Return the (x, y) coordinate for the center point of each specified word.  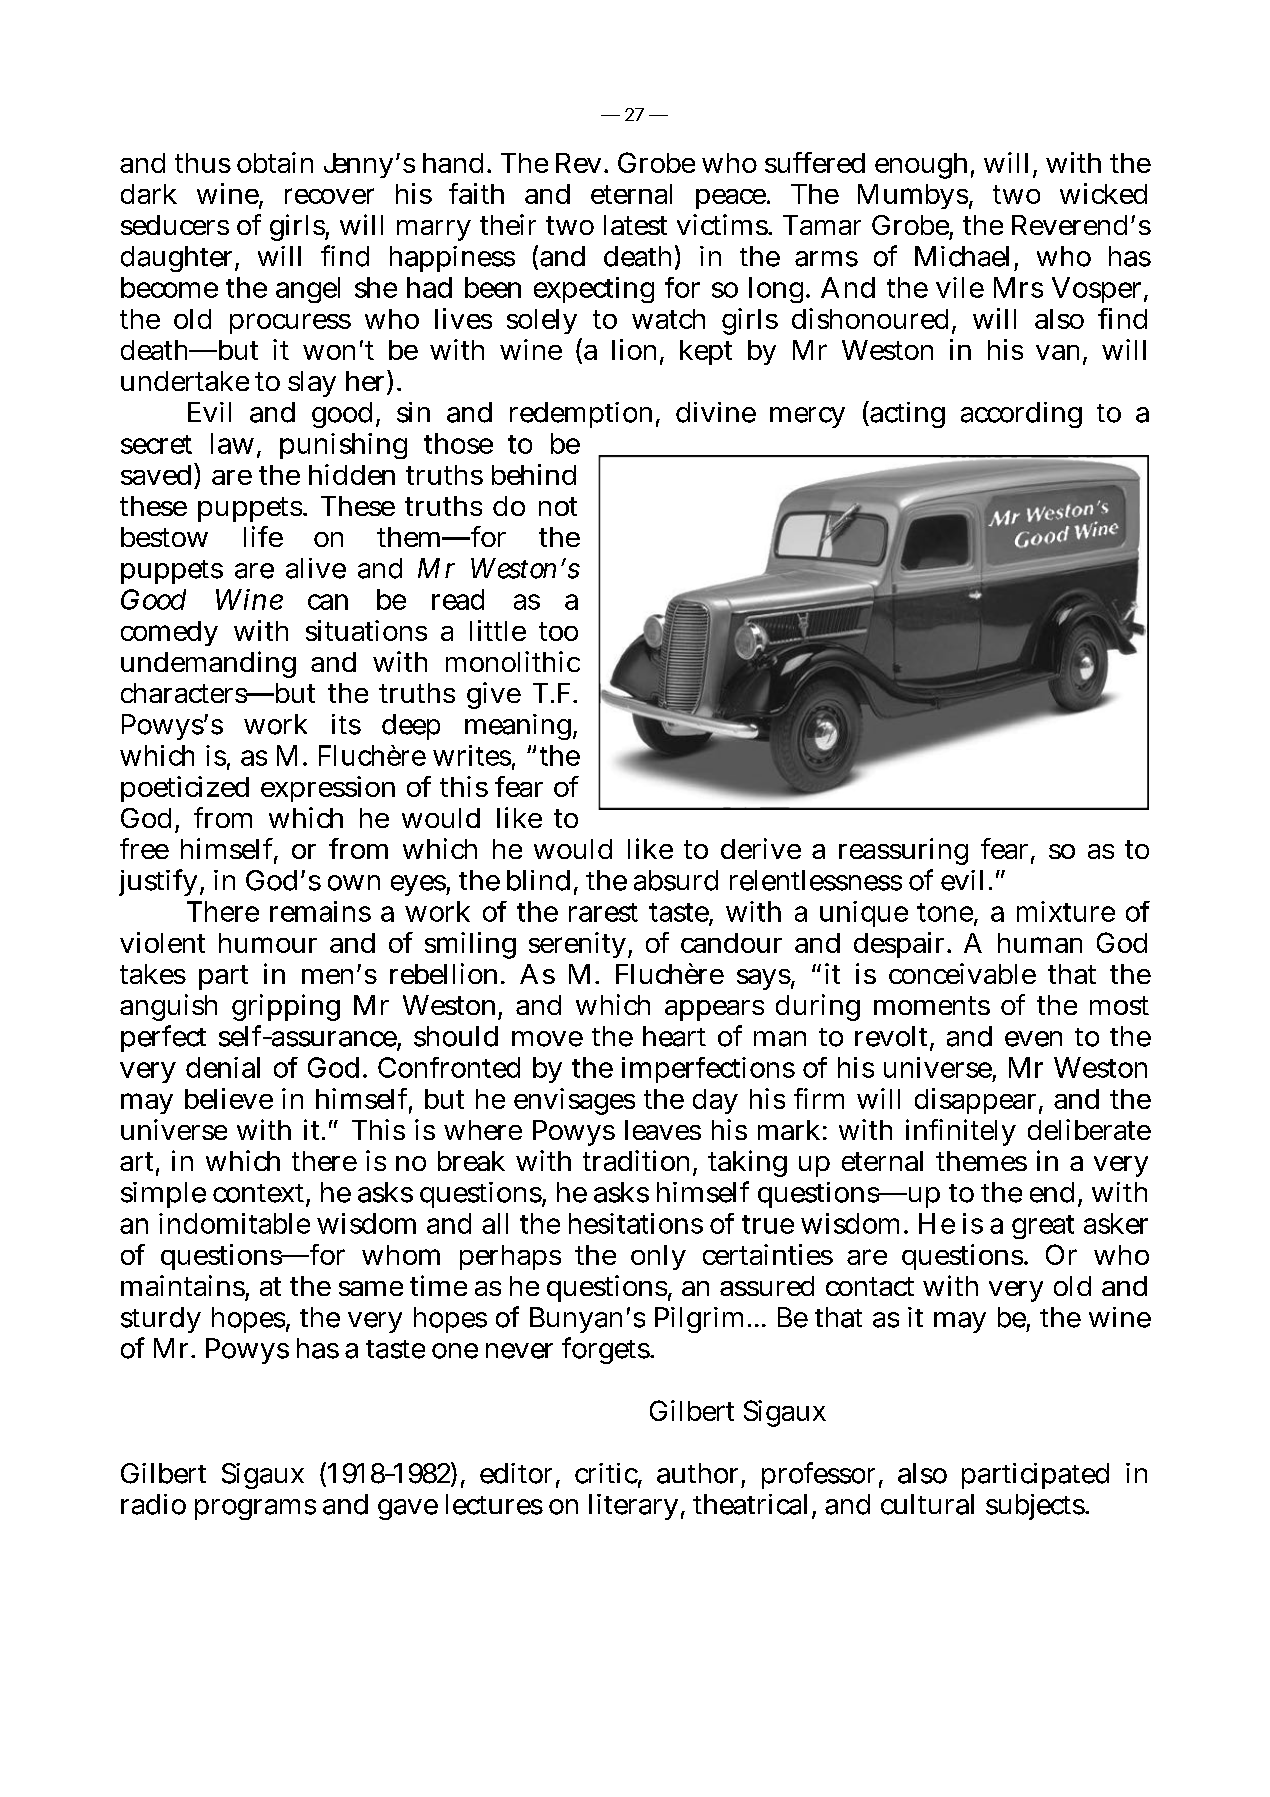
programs (255, 1509)
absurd (676, 880)
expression (328, 789)
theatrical (750, 1504)
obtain (275, 162)
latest (635, 225)
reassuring (903, 851)
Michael (962, 256)
